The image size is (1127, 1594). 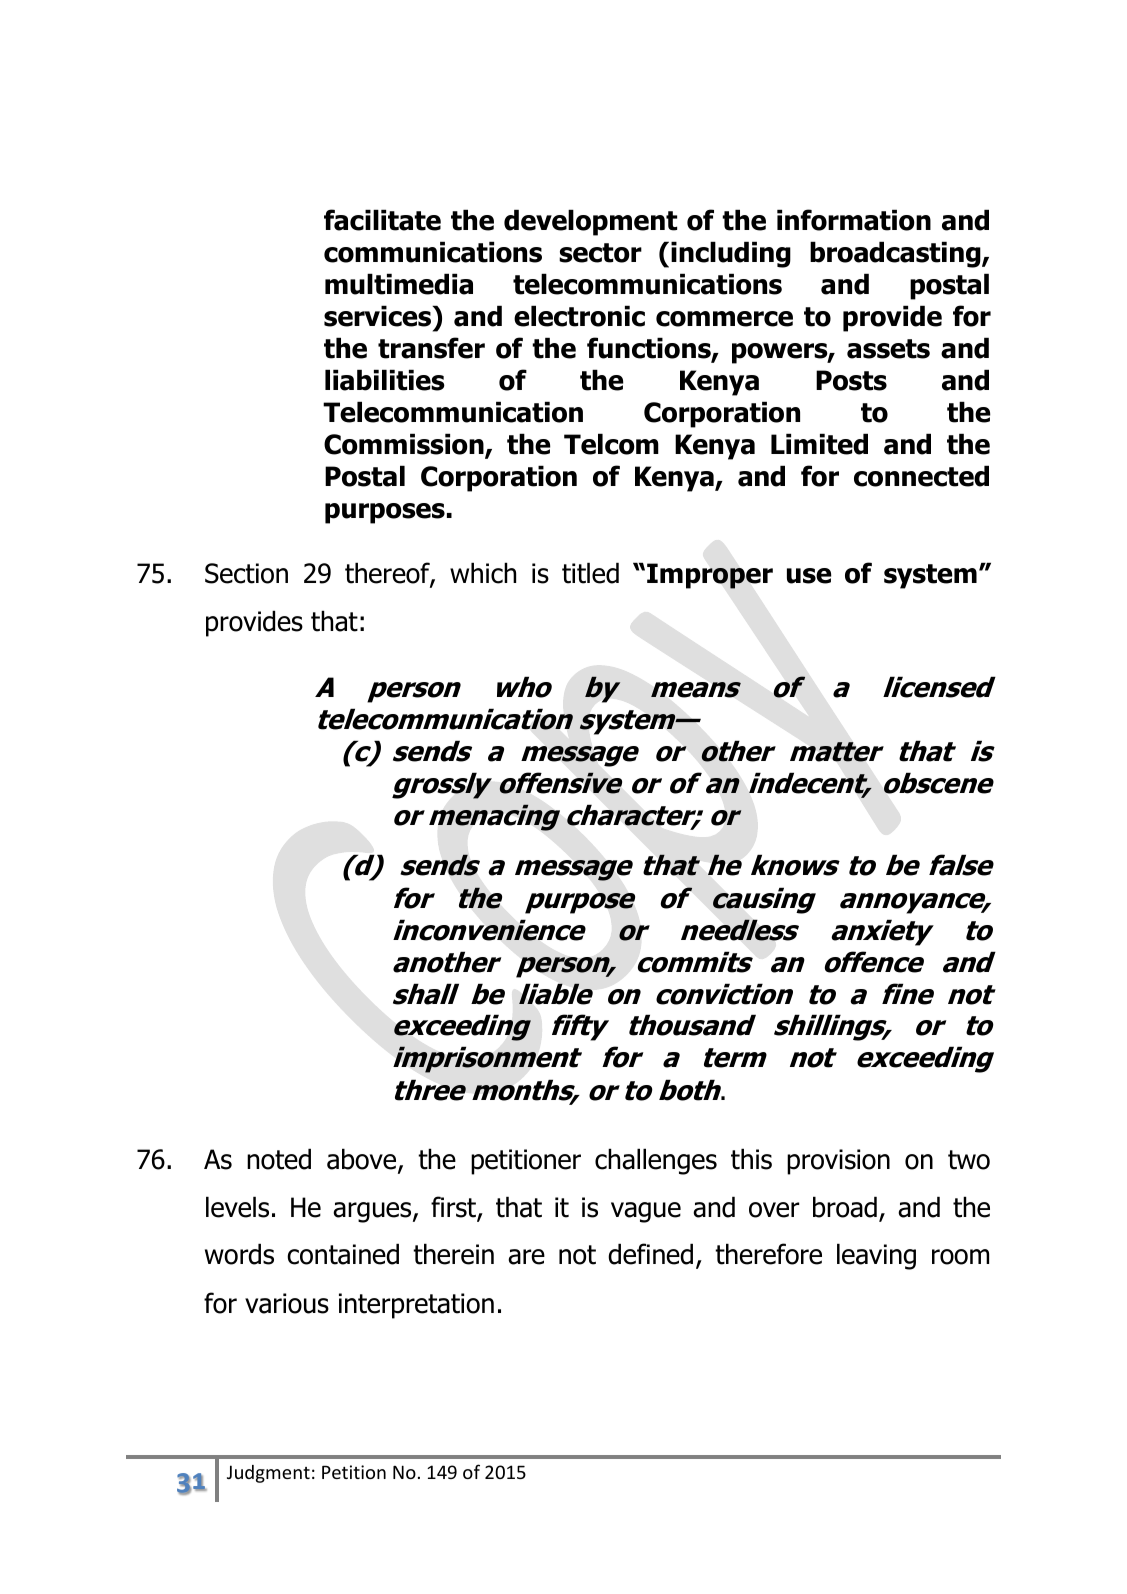 What do you see at coordinates (656, 1161) in the screenshot?
I see `challenges` at bounding box center [656, 1161].
